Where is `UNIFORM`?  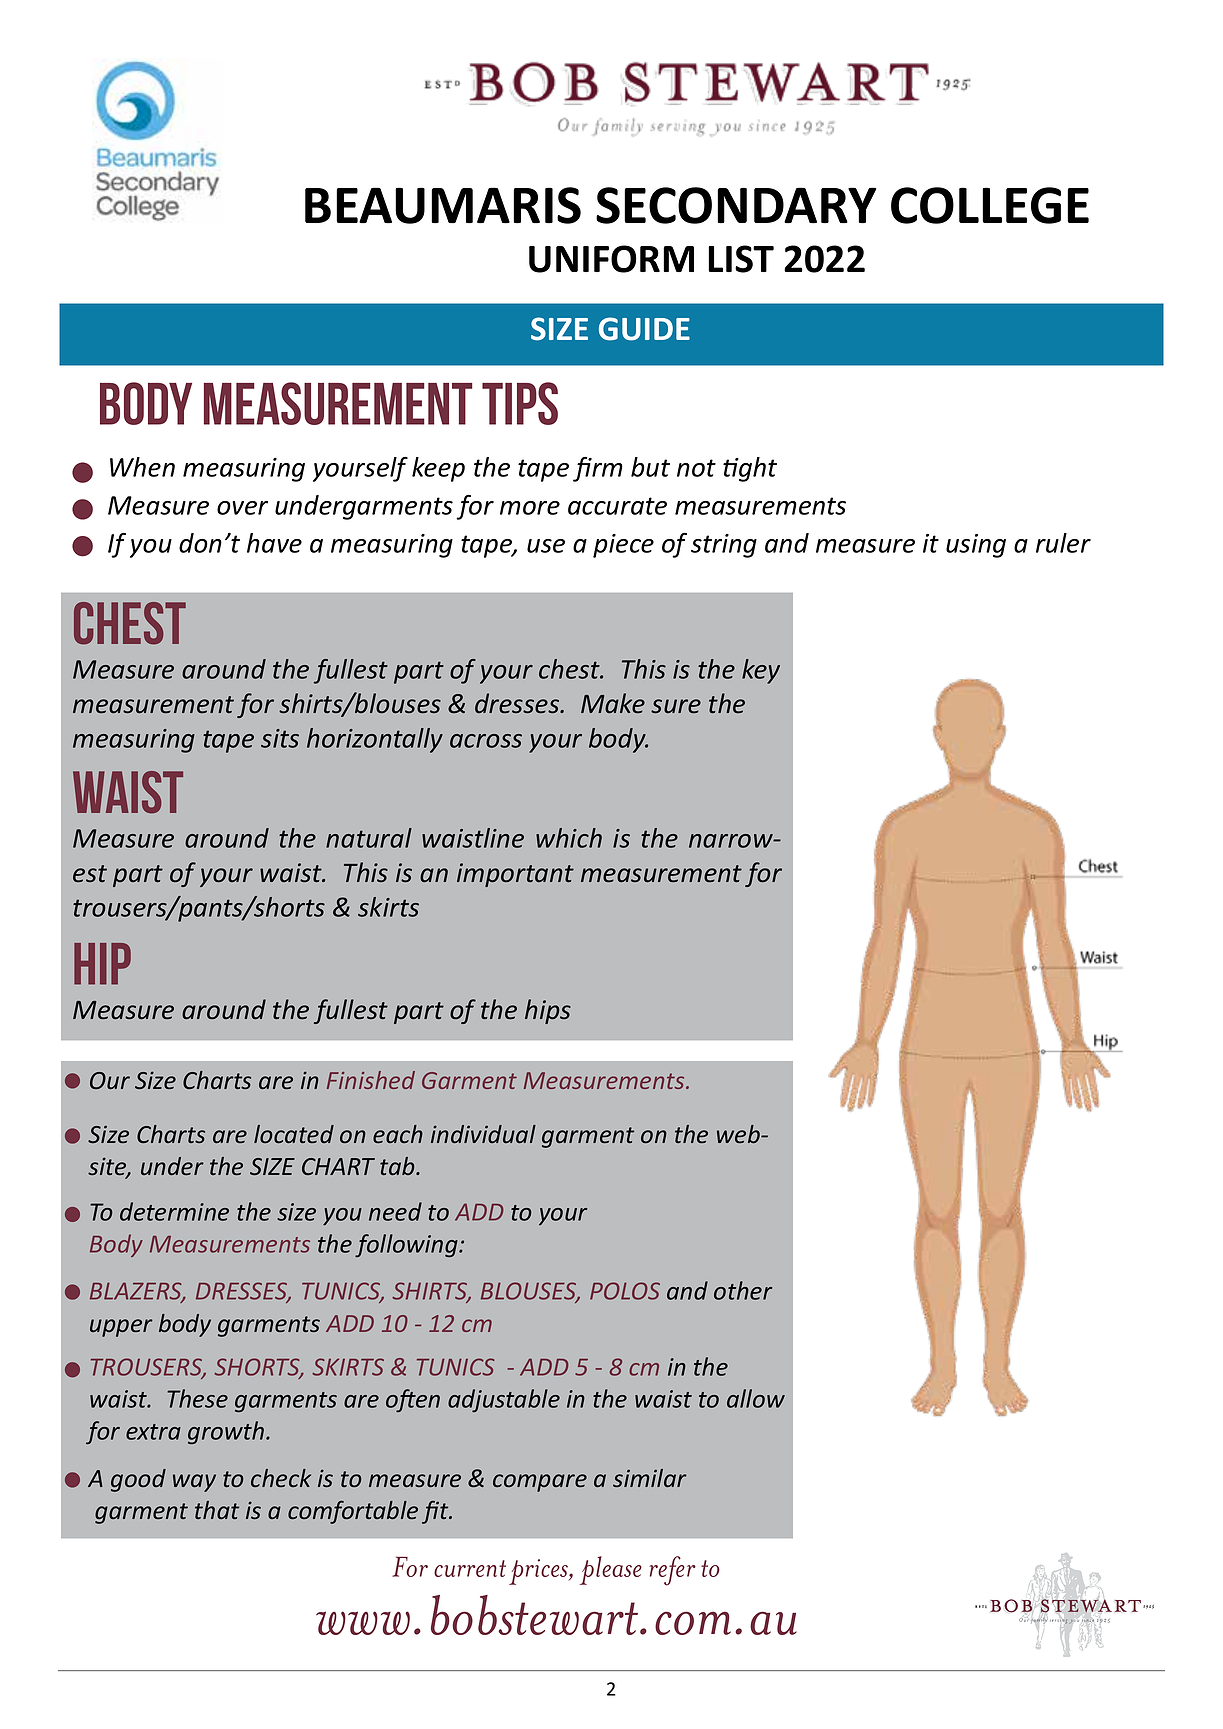 UNIFORM is located at coordinates (611, 259).
